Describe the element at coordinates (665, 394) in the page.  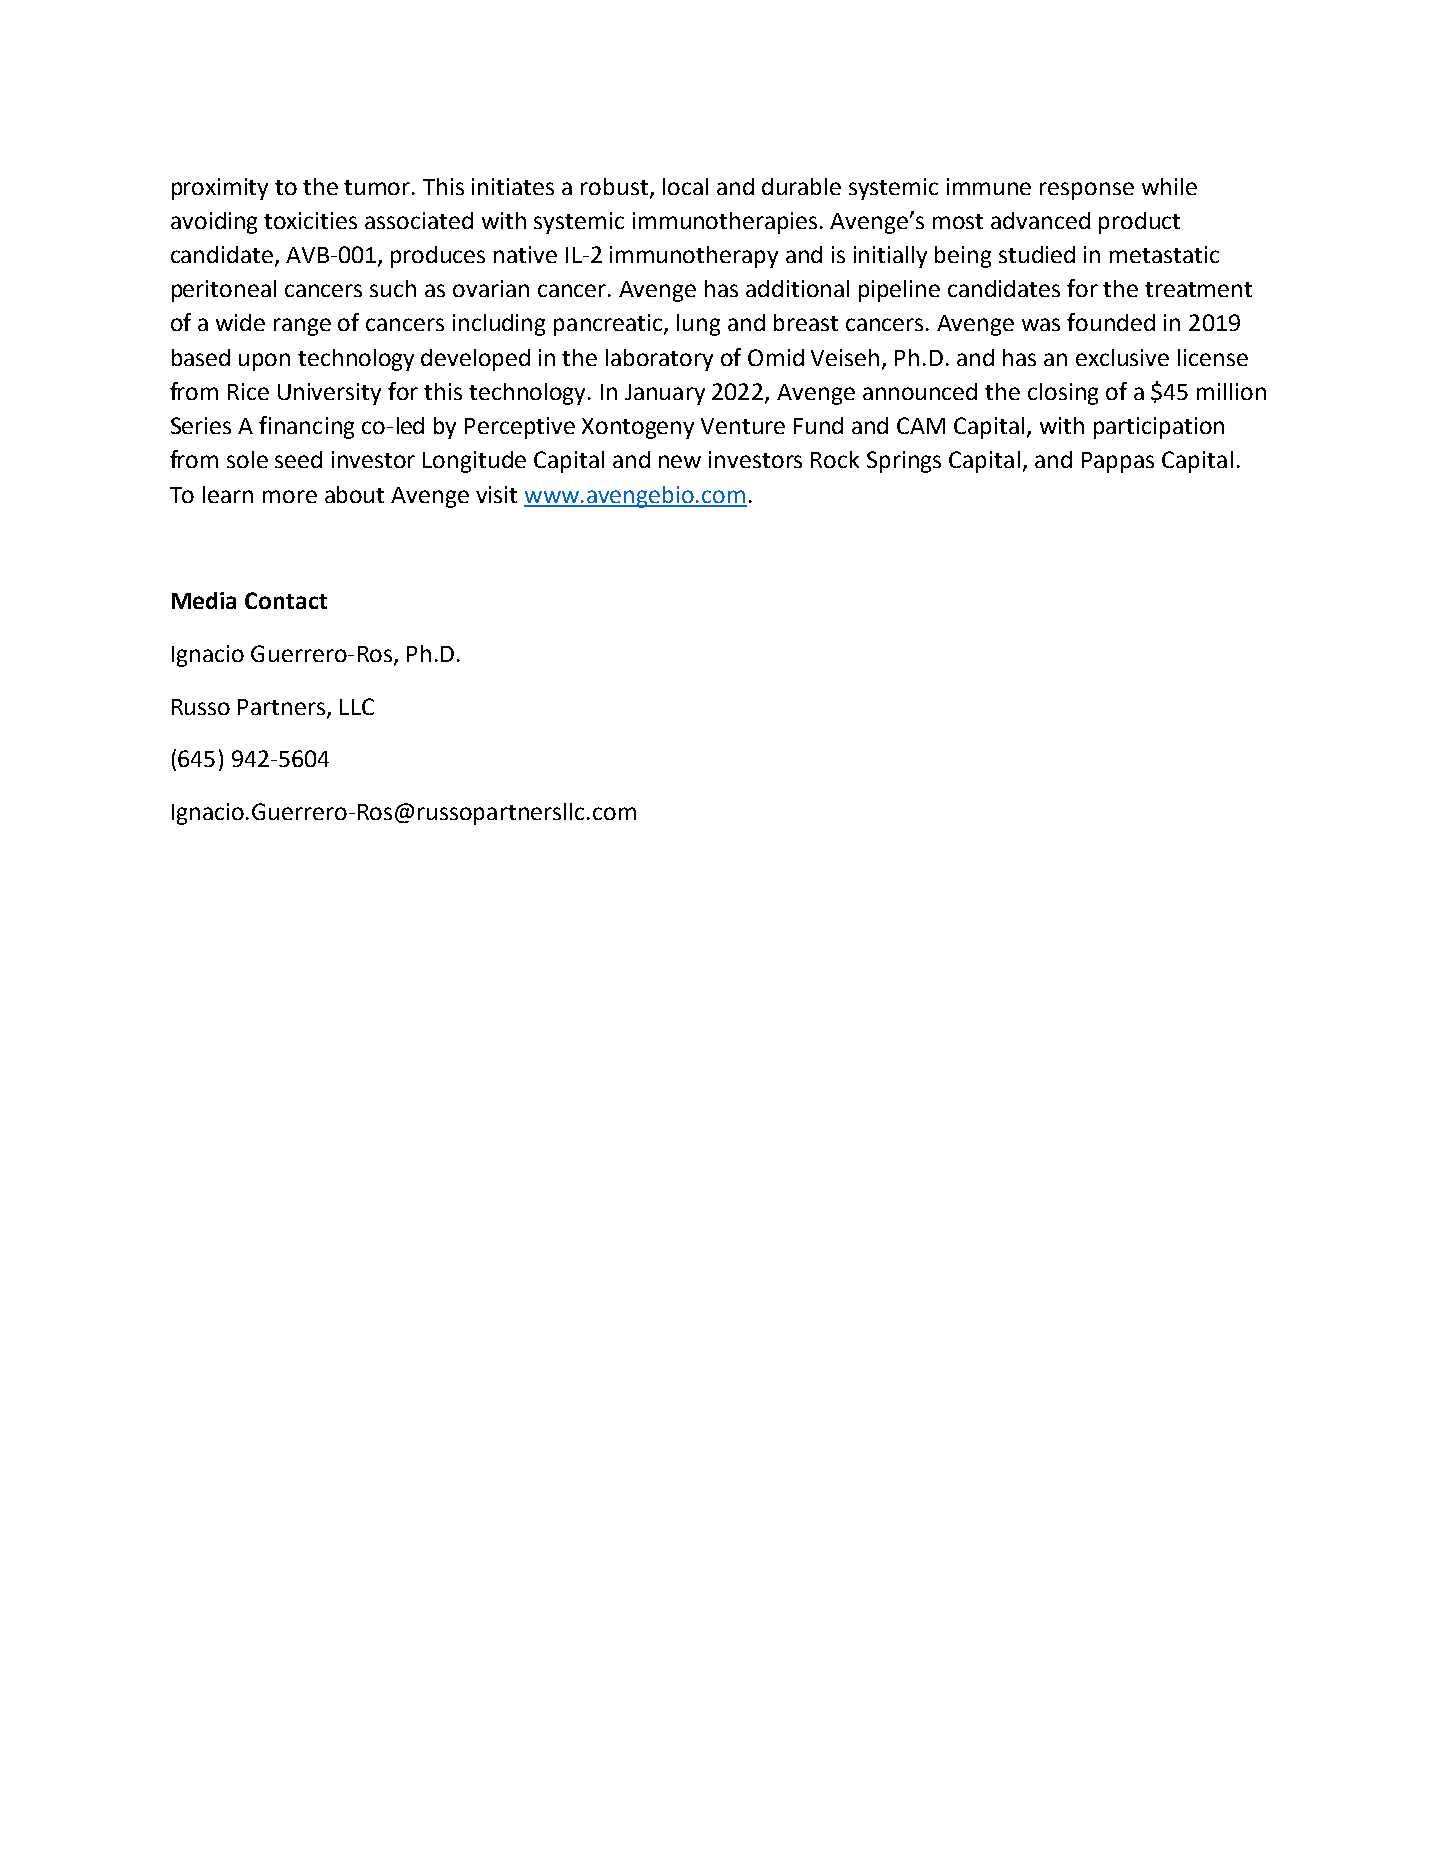
I see `January` at that location.
